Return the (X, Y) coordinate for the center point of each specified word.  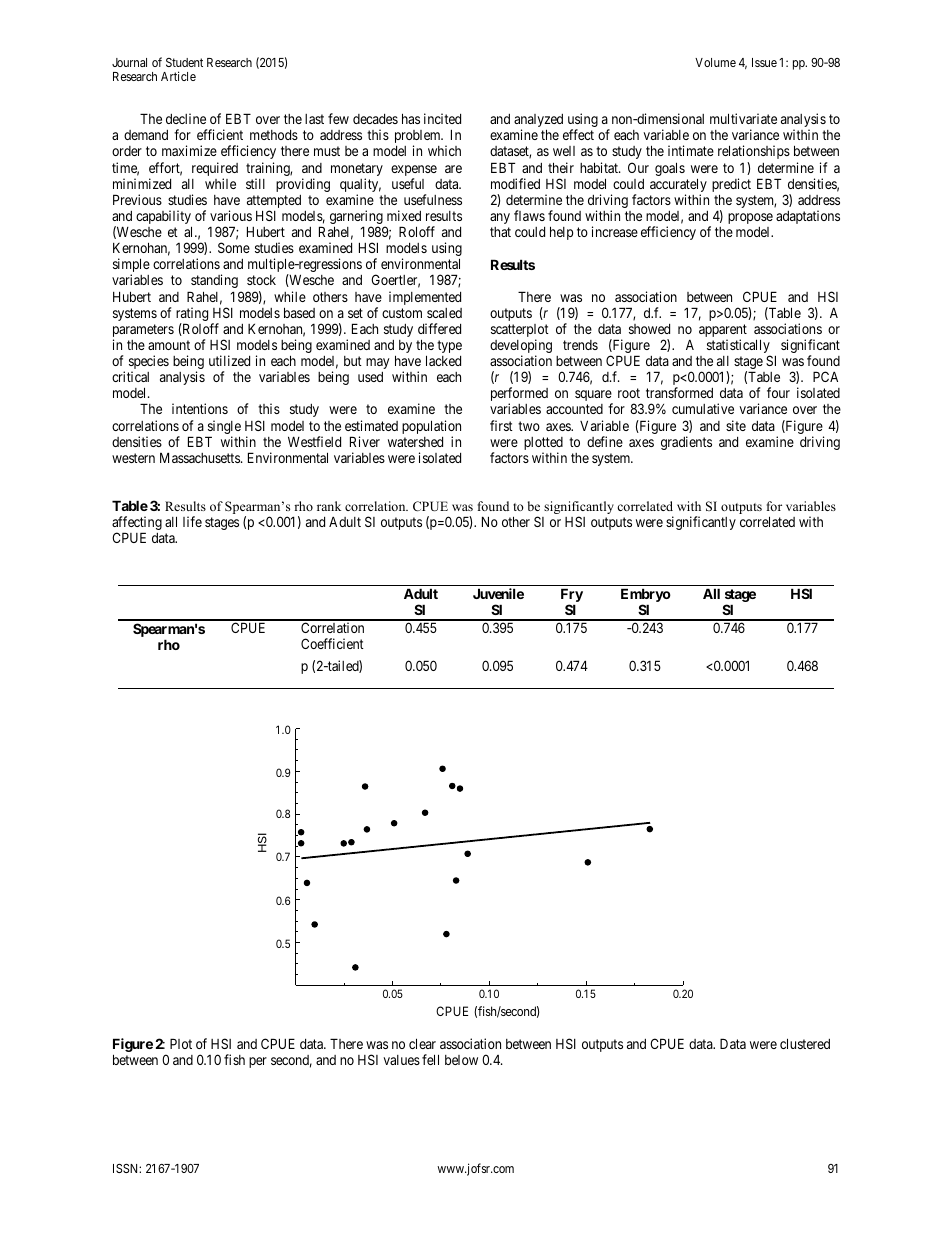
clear (422, 1043)
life (192, 521)
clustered (805, 1043)
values (401, 1060)
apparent (723, 332)
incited (442, 118)
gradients (686, 443)
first (501, 425)
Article (178, 76)
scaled (444, 313)
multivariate (743, 118)
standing (214, 281)
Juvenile (498, 593)
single (223, 428)
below (461, 1060)
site (736, 425)
